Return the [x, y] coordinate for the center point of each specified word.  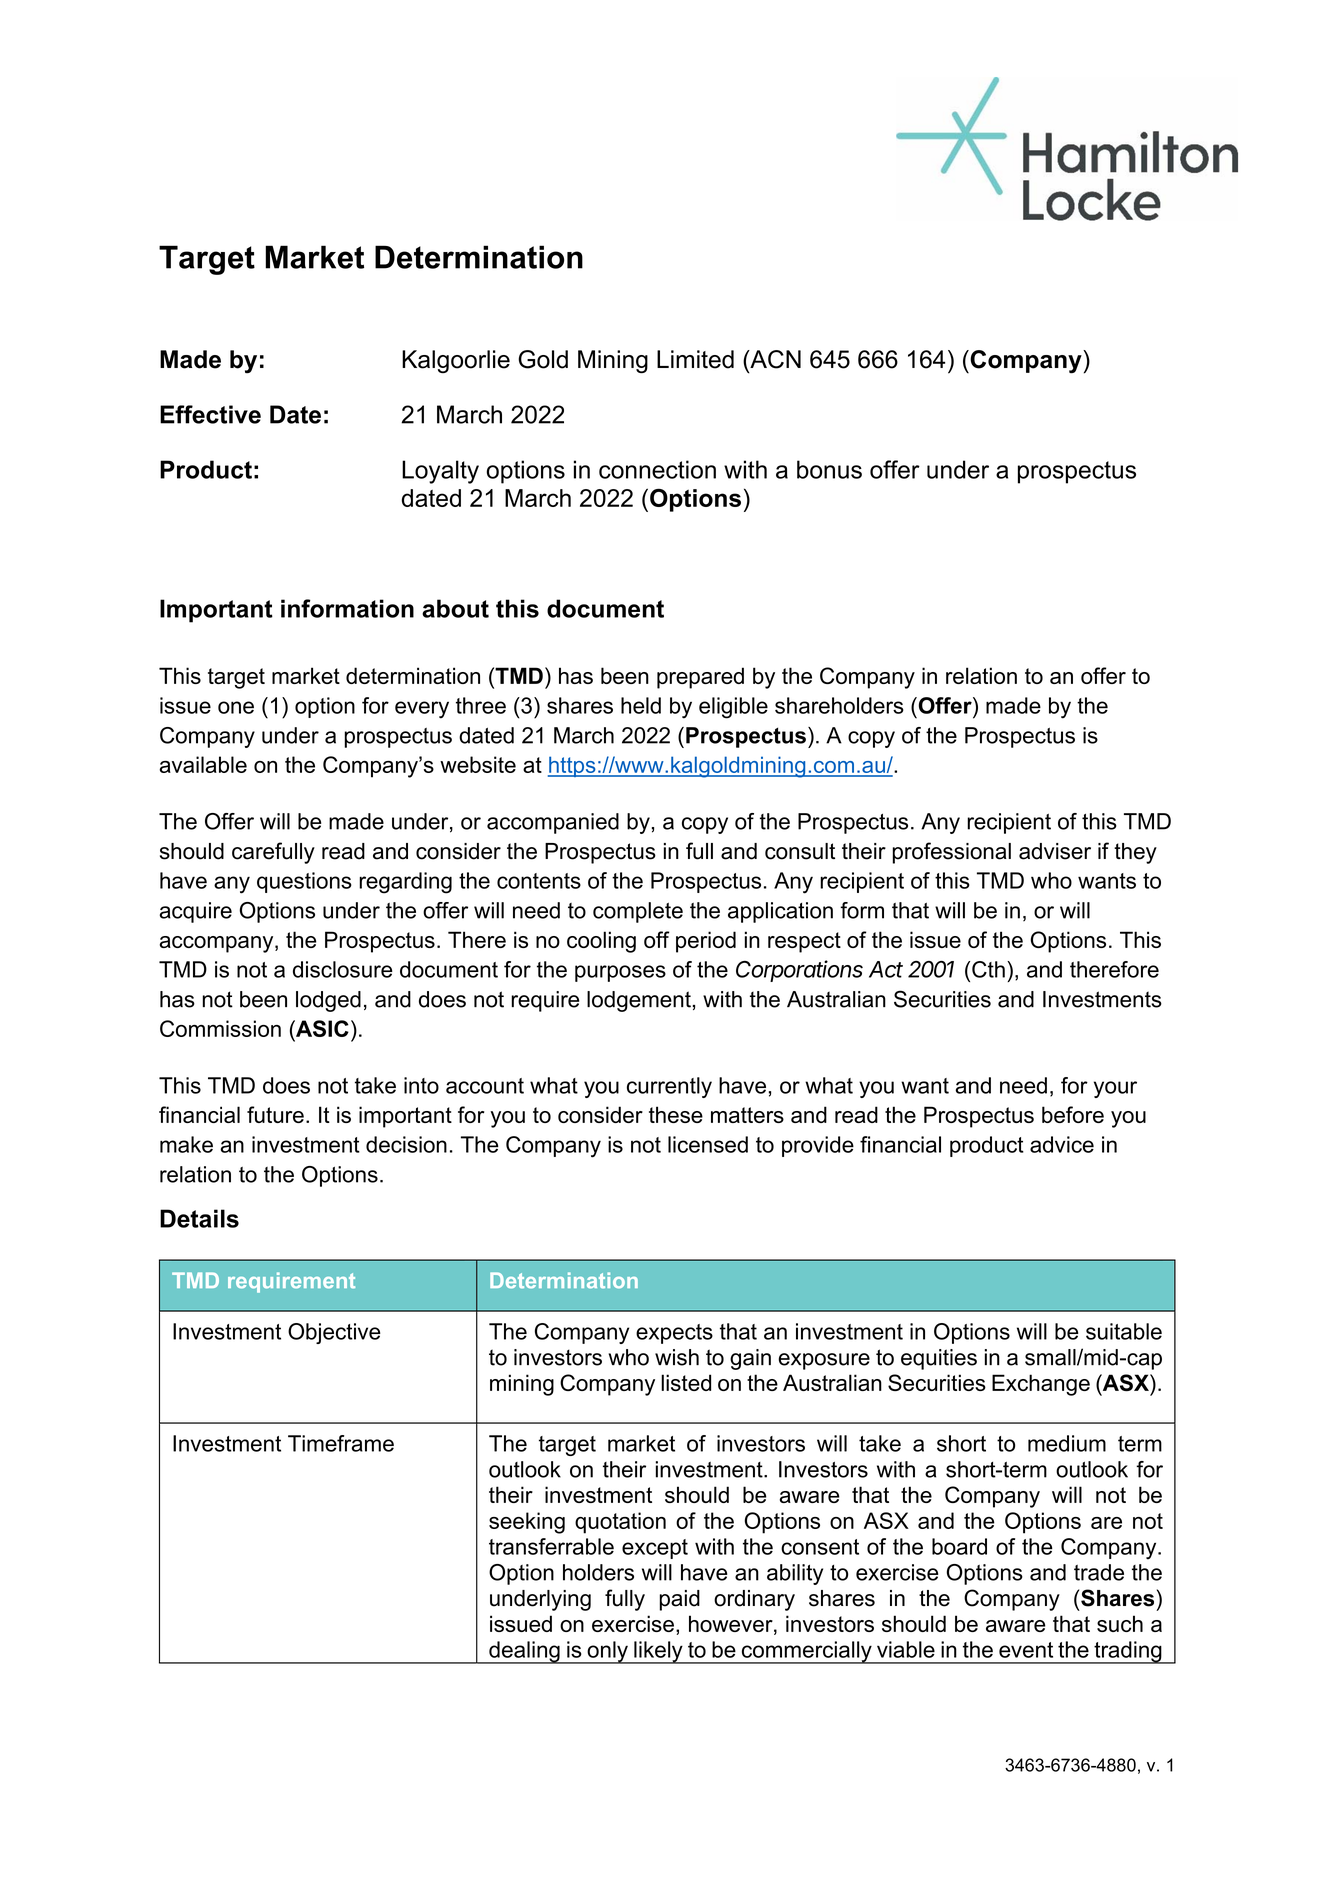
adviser [1055, 851]
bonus [829, 469]
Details [199, 1218]
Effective [210, 414]
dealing [524, 1652]
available [203, 764]
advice [1062, 1144]
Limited [695, 359]
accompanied [553, 823]
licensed [708, 1144]
